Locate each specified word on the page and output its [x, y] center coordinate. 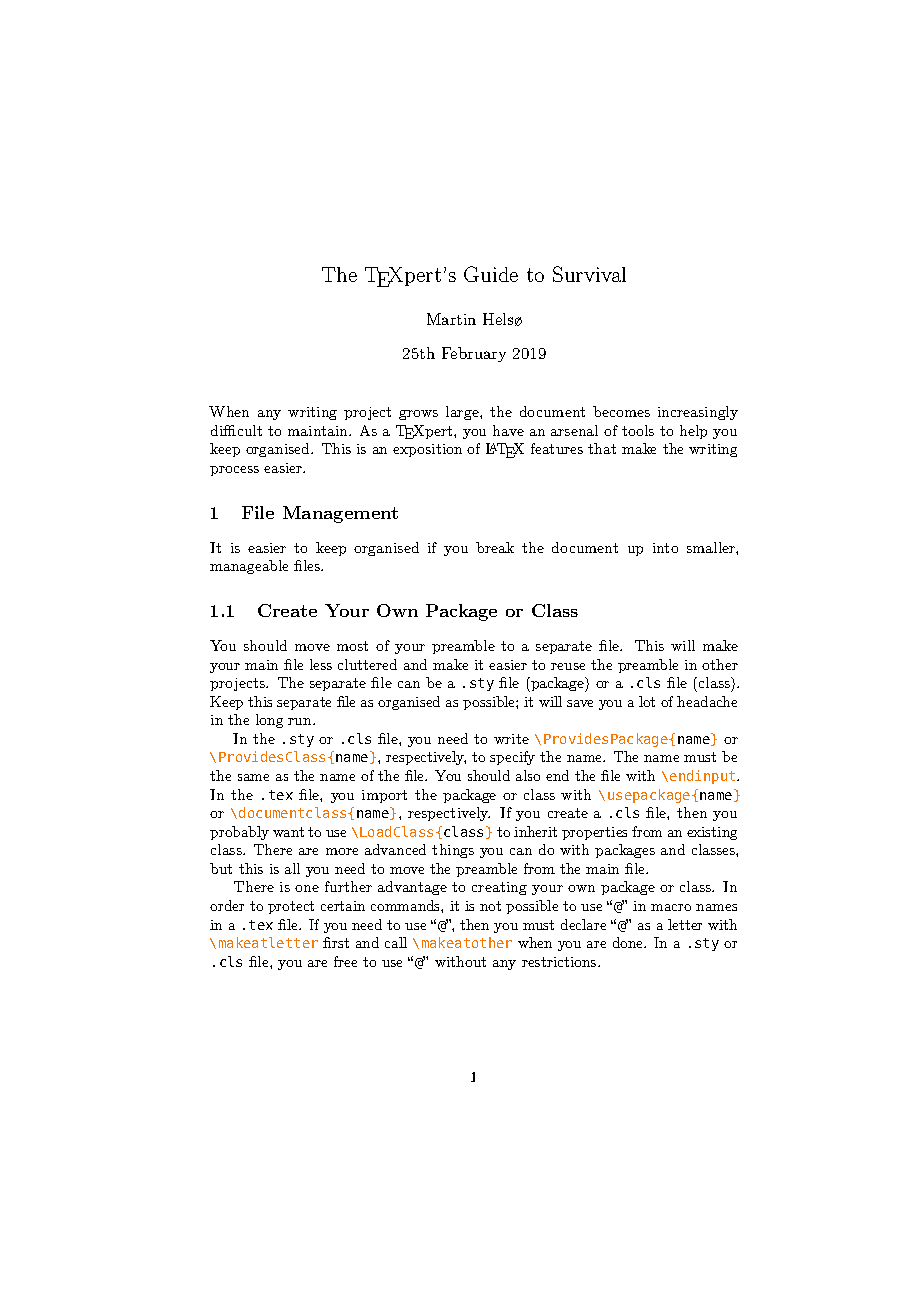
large [463, 413]
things [453, 851]
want [288, 832]
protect [291, 907]
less [321, 664]
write [511, 739]
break [495, 547]
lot [647, 701]
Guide [491, 274]
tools [638, 430]
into [665, 548]
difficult [236, 430]
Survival [589, 274]
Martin [451, 319]
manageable [249, 567]
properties [594, 833]
